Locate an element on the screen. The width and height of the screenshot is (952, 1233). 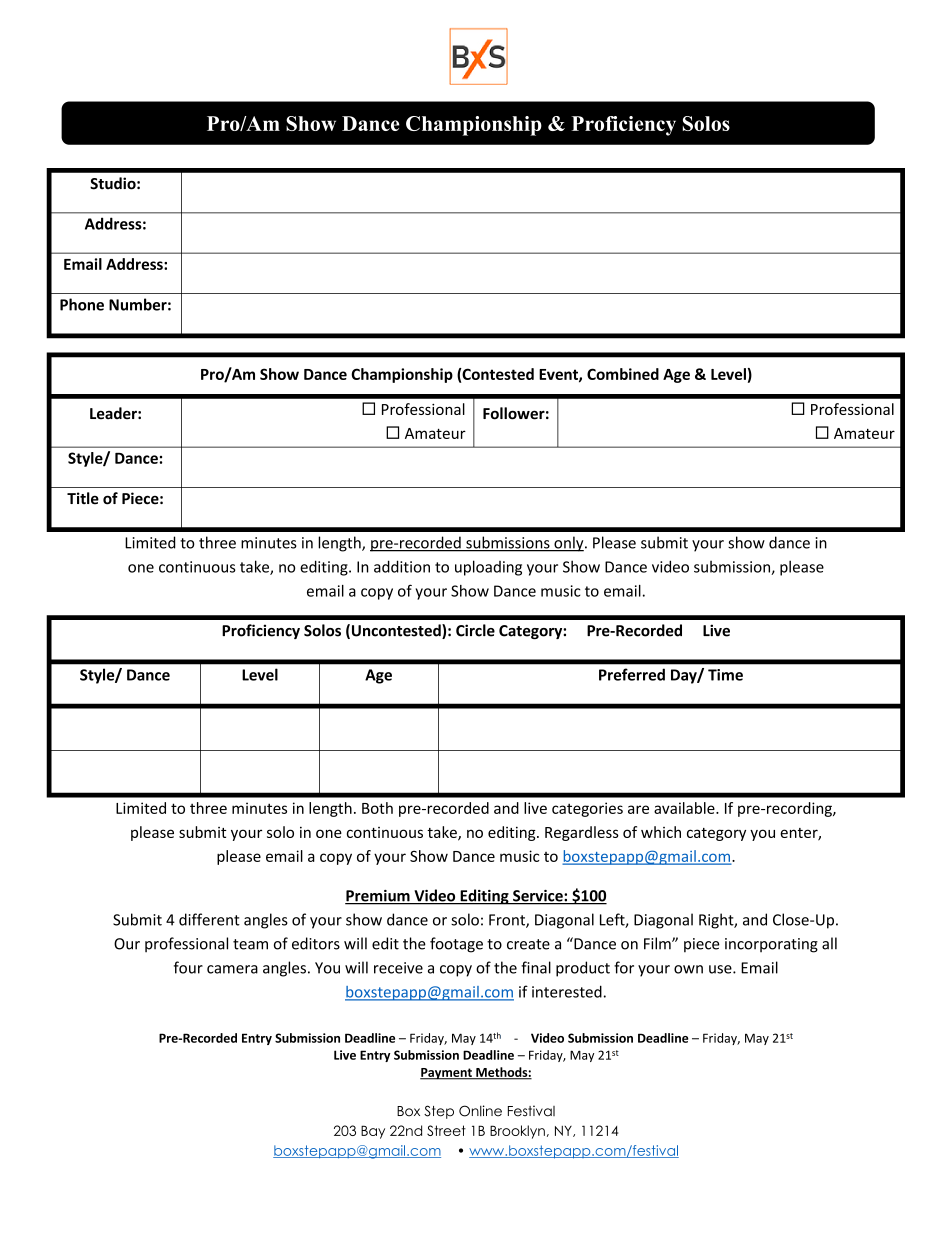
uploading is located at coordinates (488, 568).
